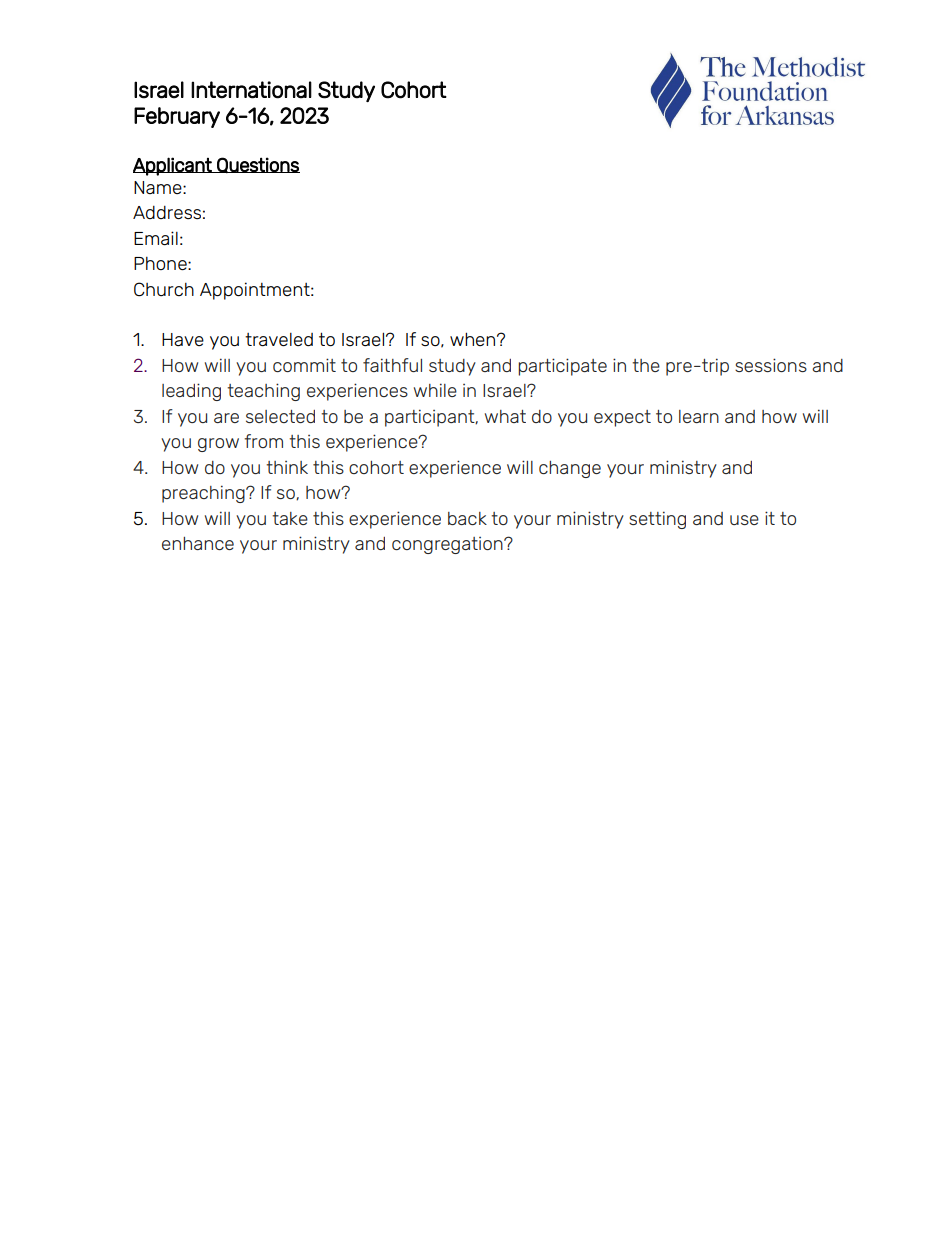  What do you see at coordinates (392, 365) in the screenshot?
I see `faithful` at bounding box center [392, 365].
